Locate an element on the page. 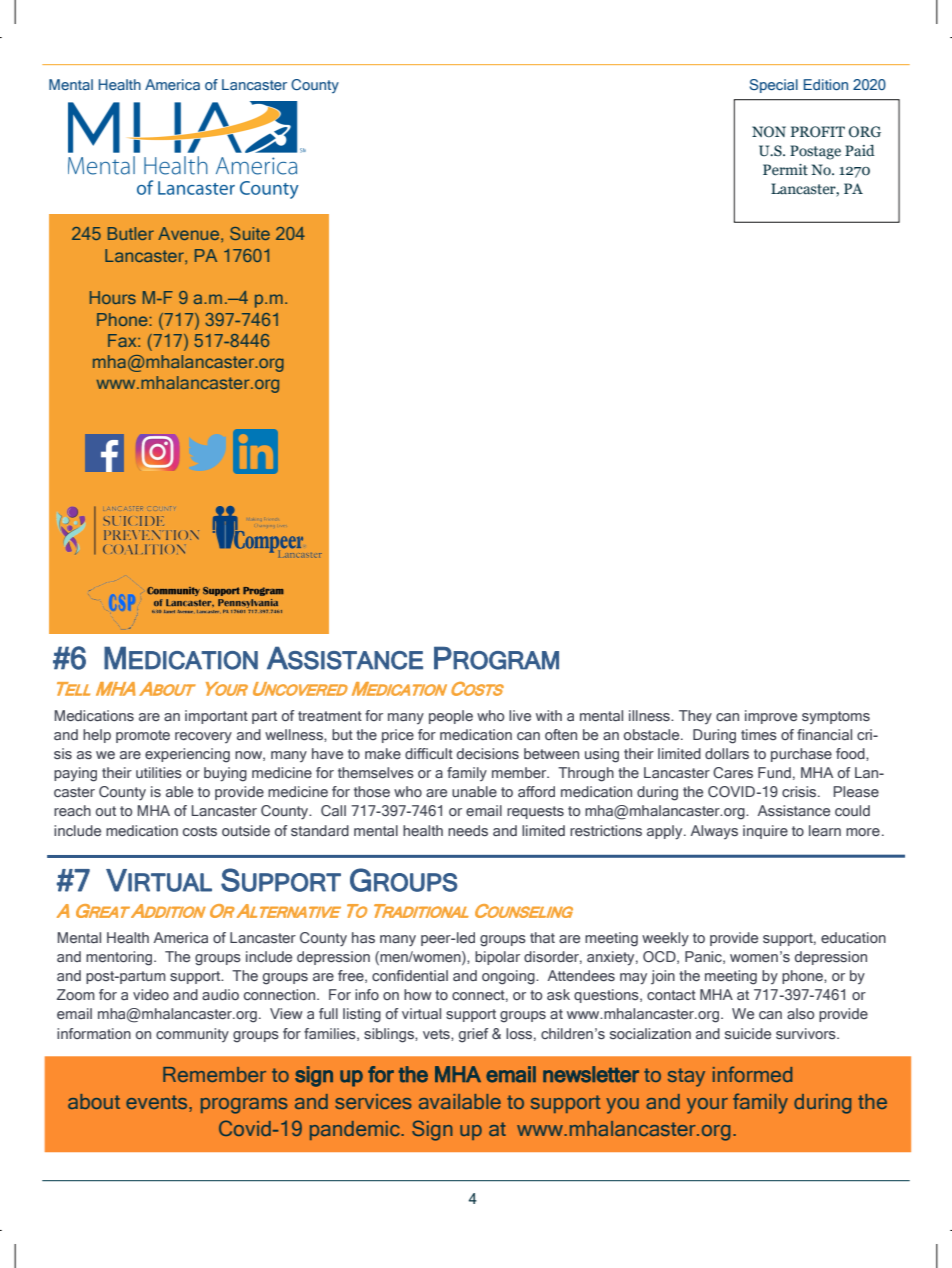 The image size is (952, 1268). decisions is located at coordinates (488, 753).
